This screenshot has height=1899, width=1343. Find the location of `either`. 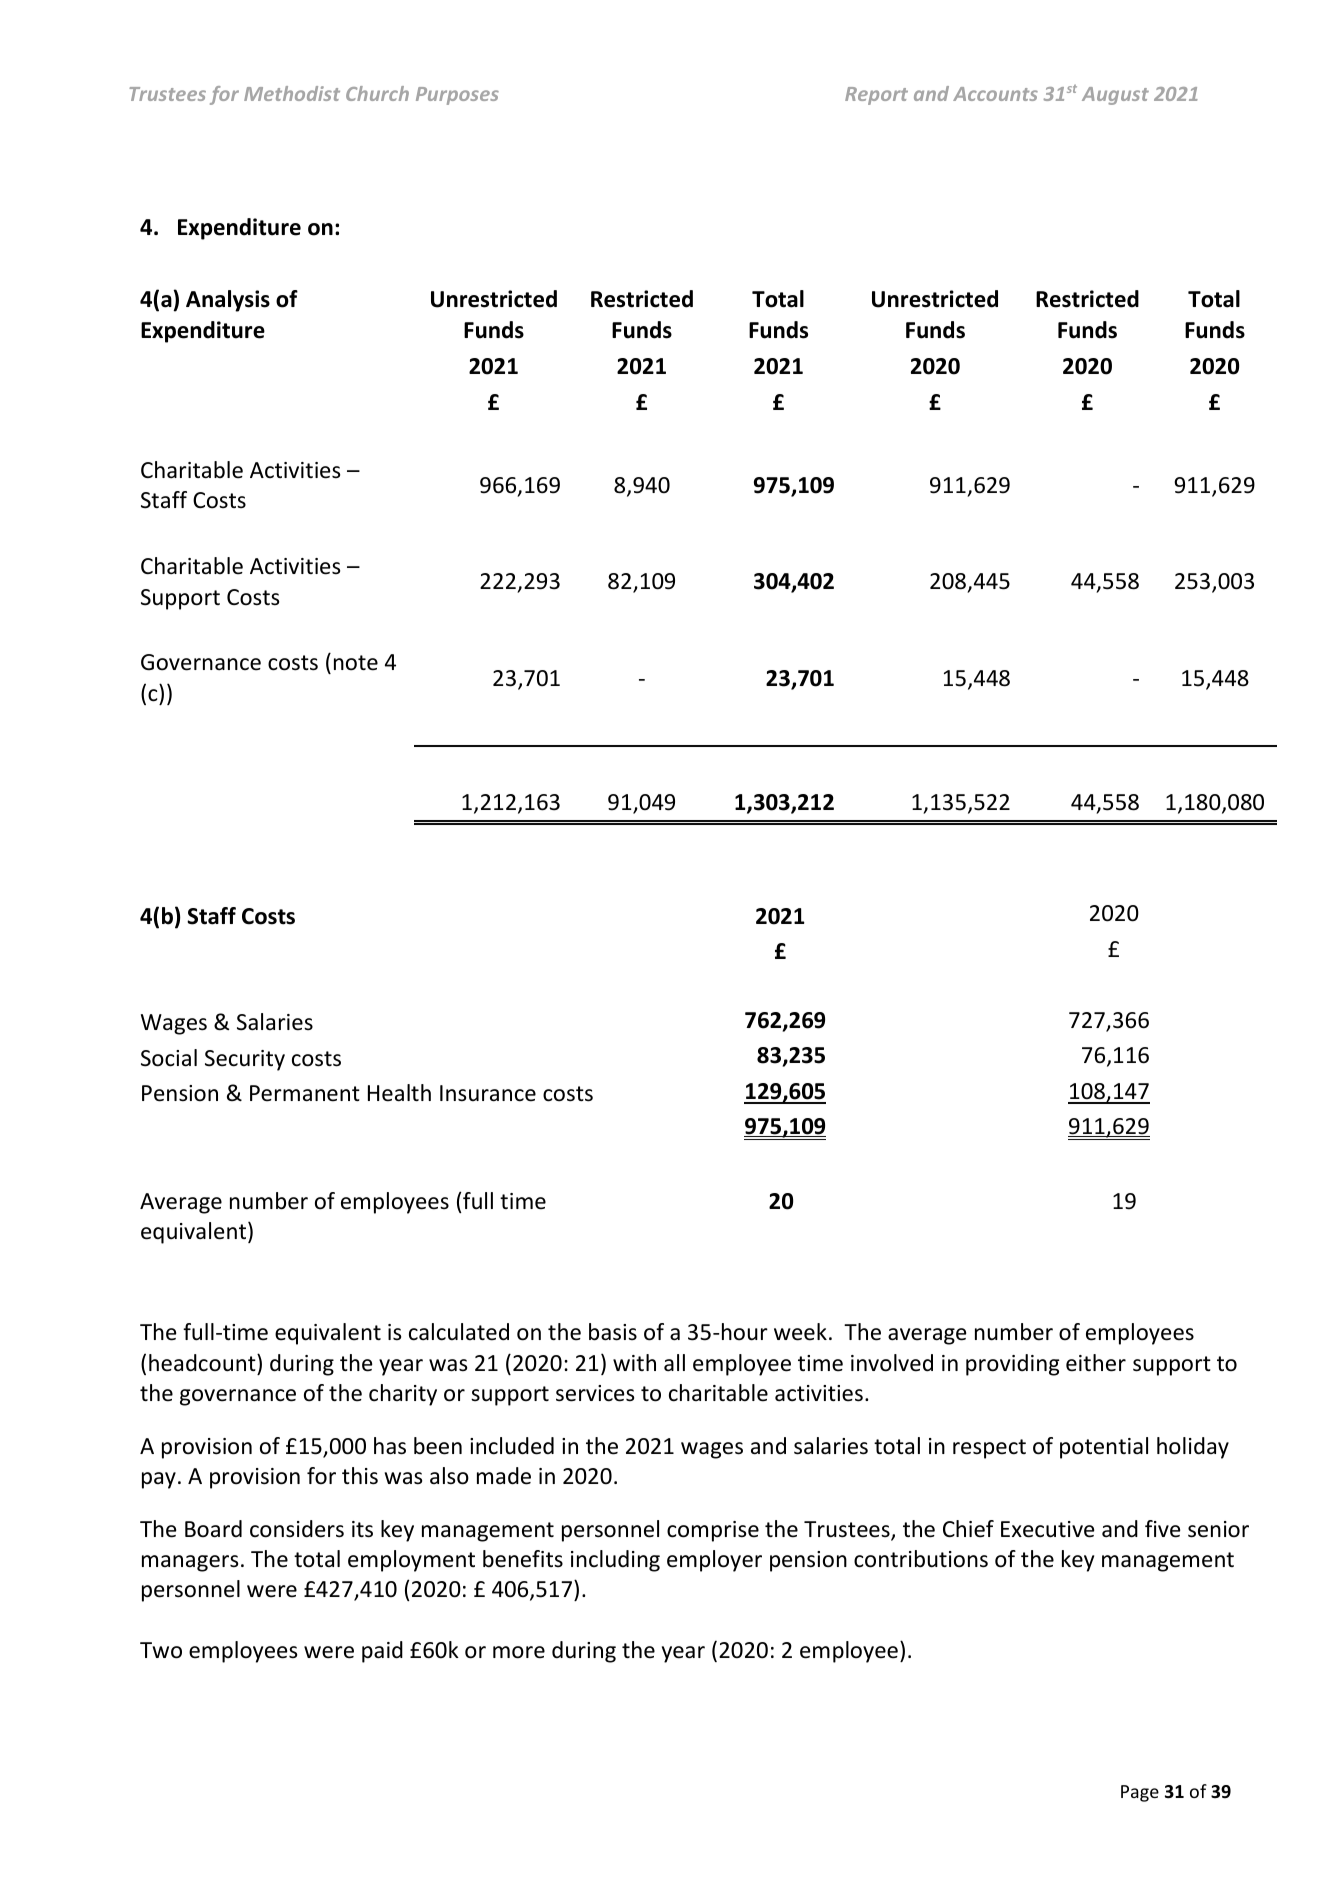

either is located at coordinates (1096, 1363).
